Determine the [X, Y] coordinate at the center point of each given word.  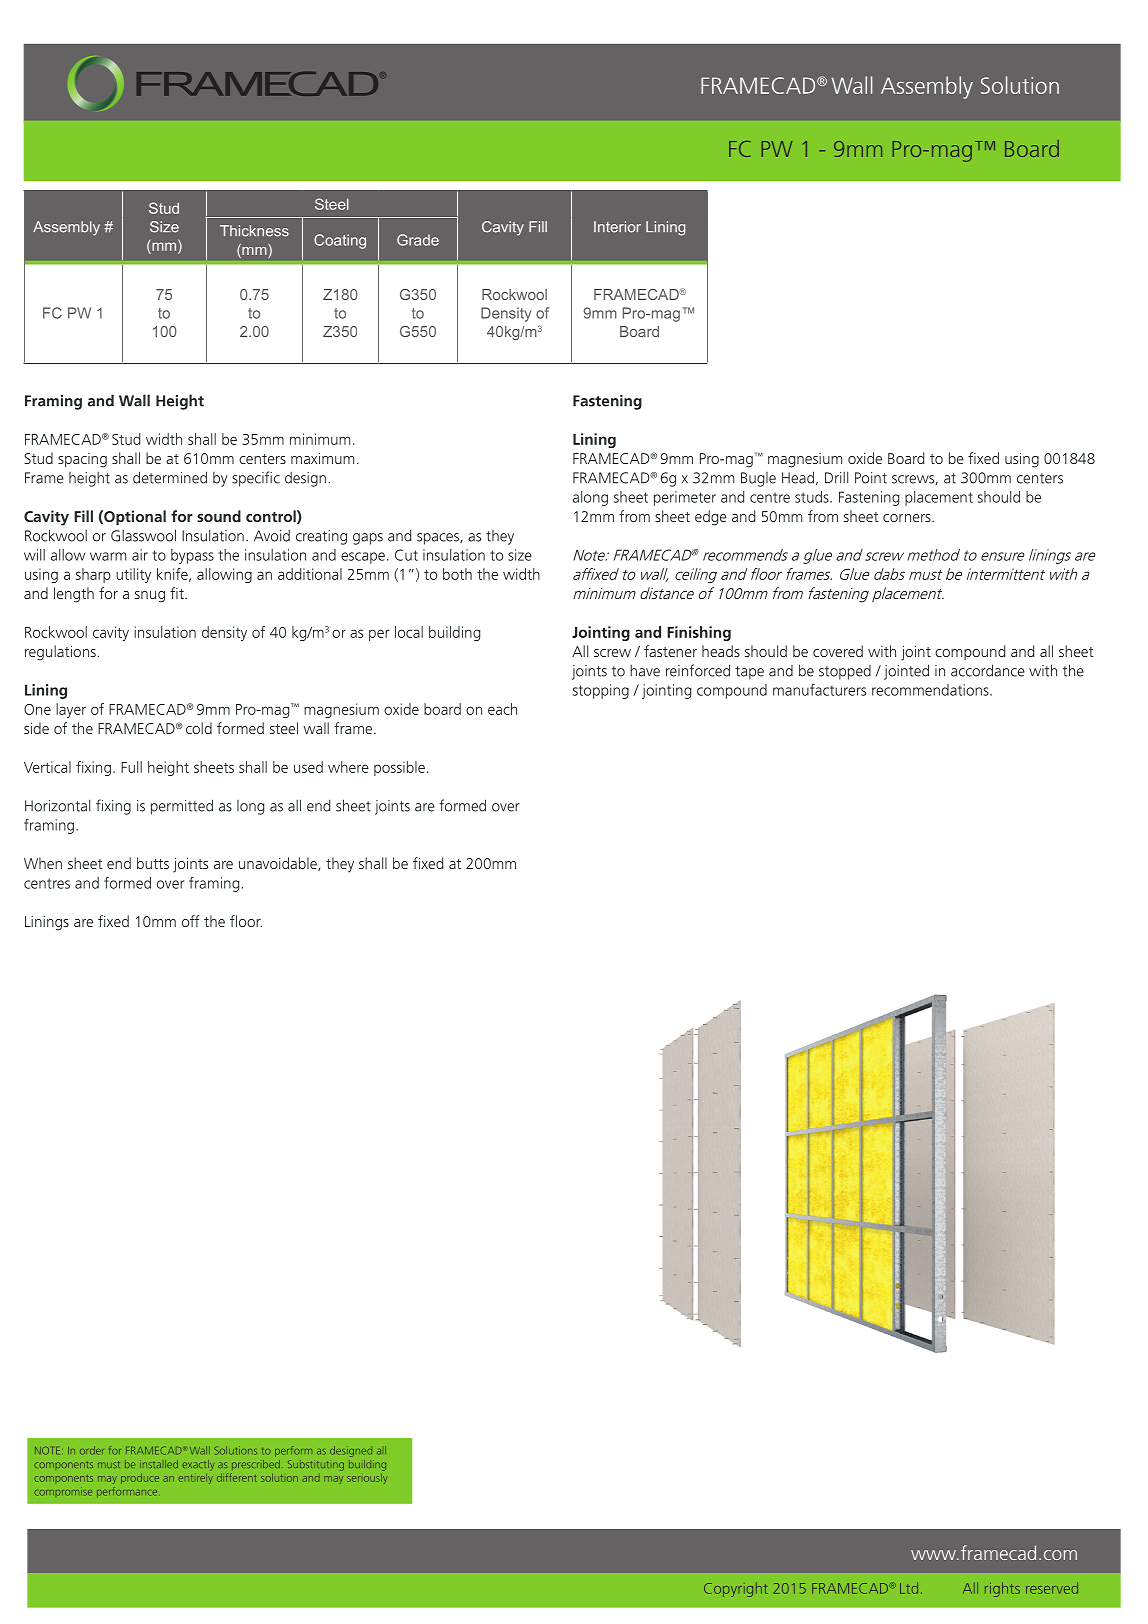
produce [140, 1478]
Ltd [909, 1588]
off [191, 921]
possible [399, 768]
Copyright [736, 1589]
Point [871, 478]
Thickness [254, 231]
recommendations [931, 690]
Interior [617, 227]
